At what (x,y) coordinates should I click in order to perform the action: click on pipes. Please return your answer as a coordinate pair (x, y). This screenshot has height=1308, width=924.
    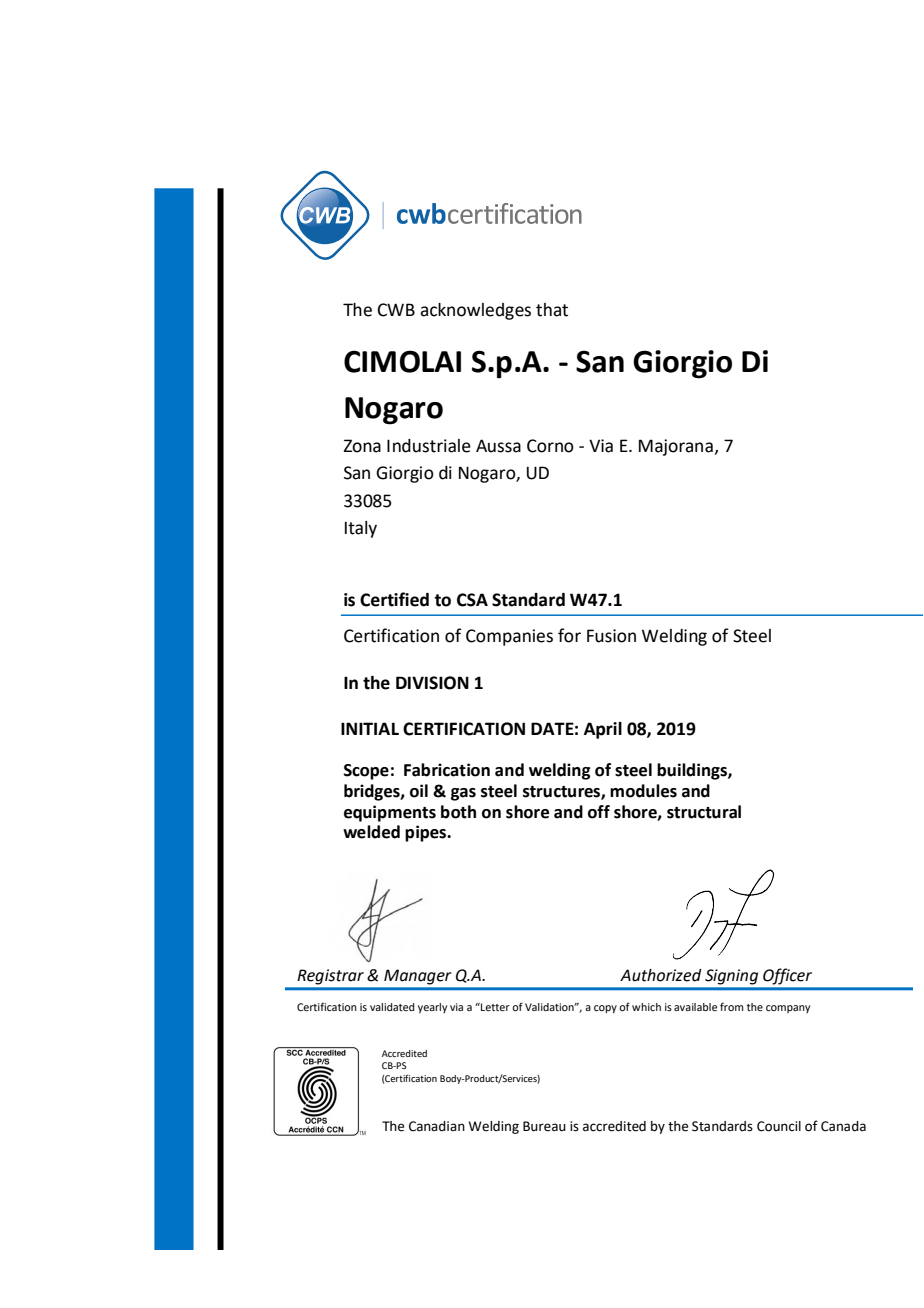
    Looking at the image, I should click on (427, 833).
